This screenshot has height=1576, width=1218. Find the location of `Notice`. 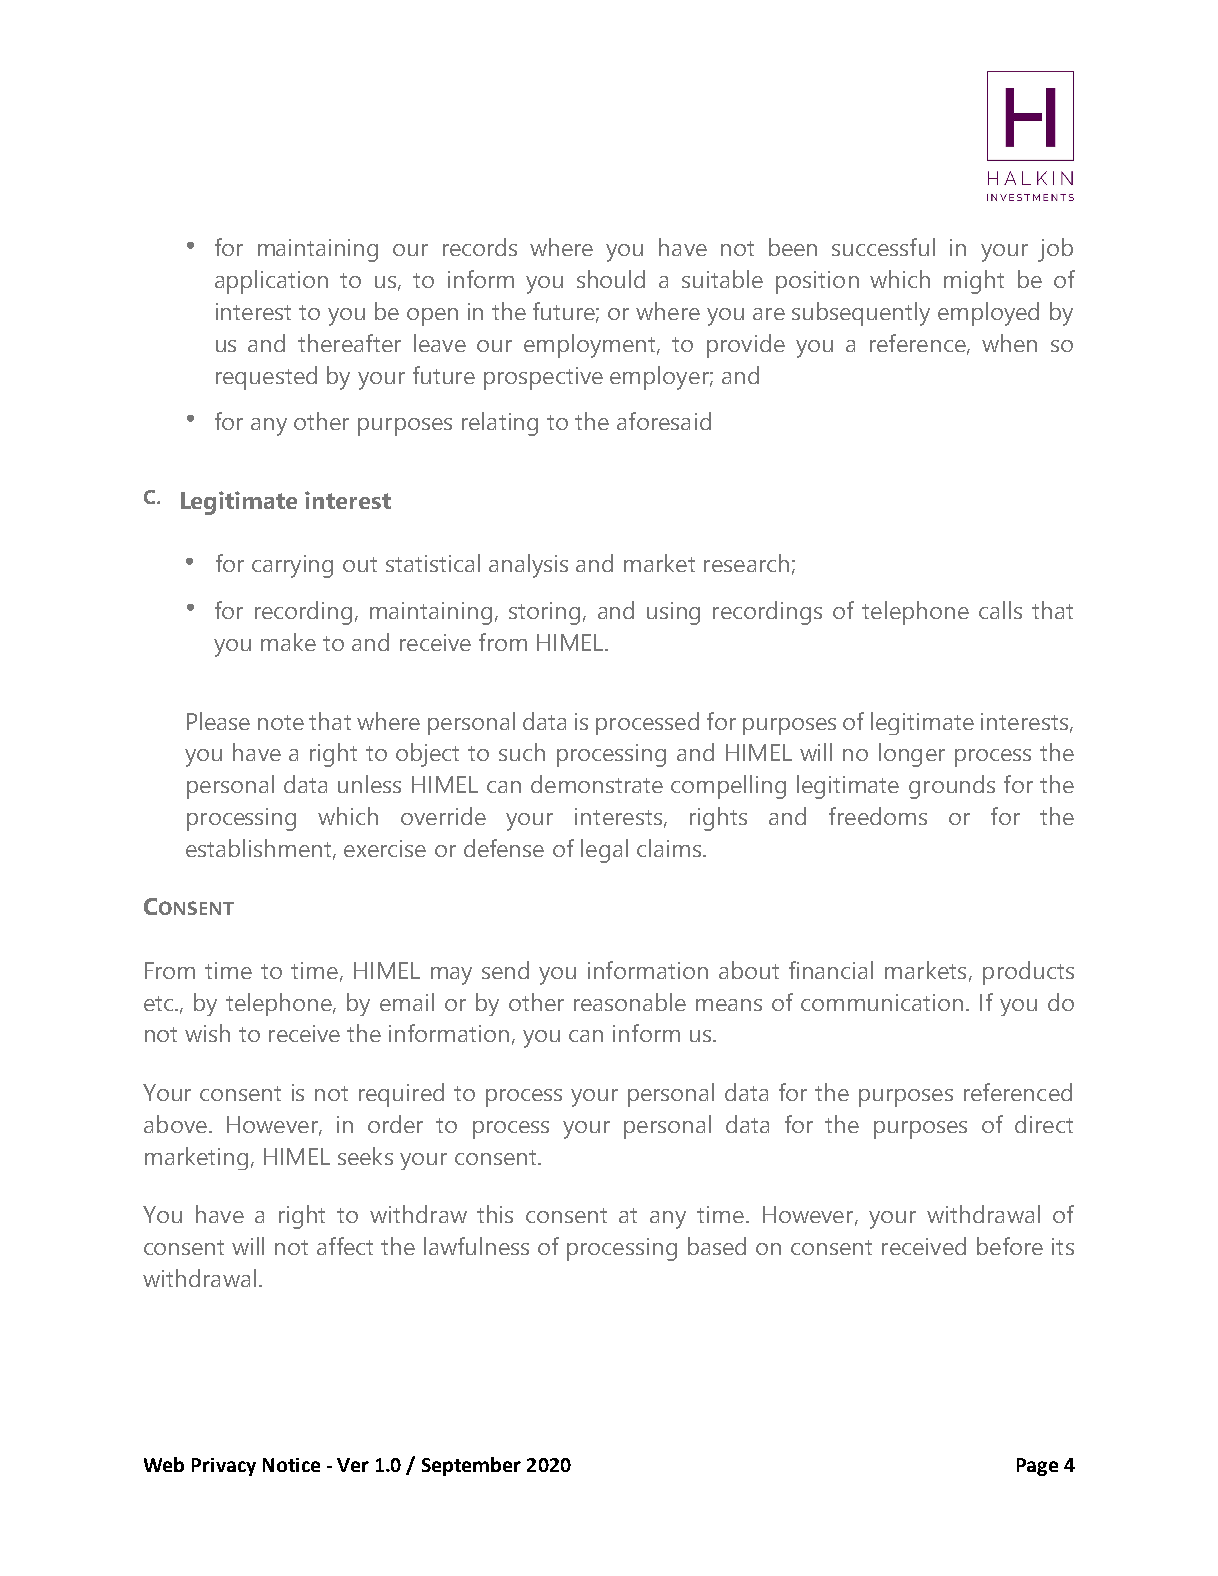

Notice is located at coordinates (291, 1465).
